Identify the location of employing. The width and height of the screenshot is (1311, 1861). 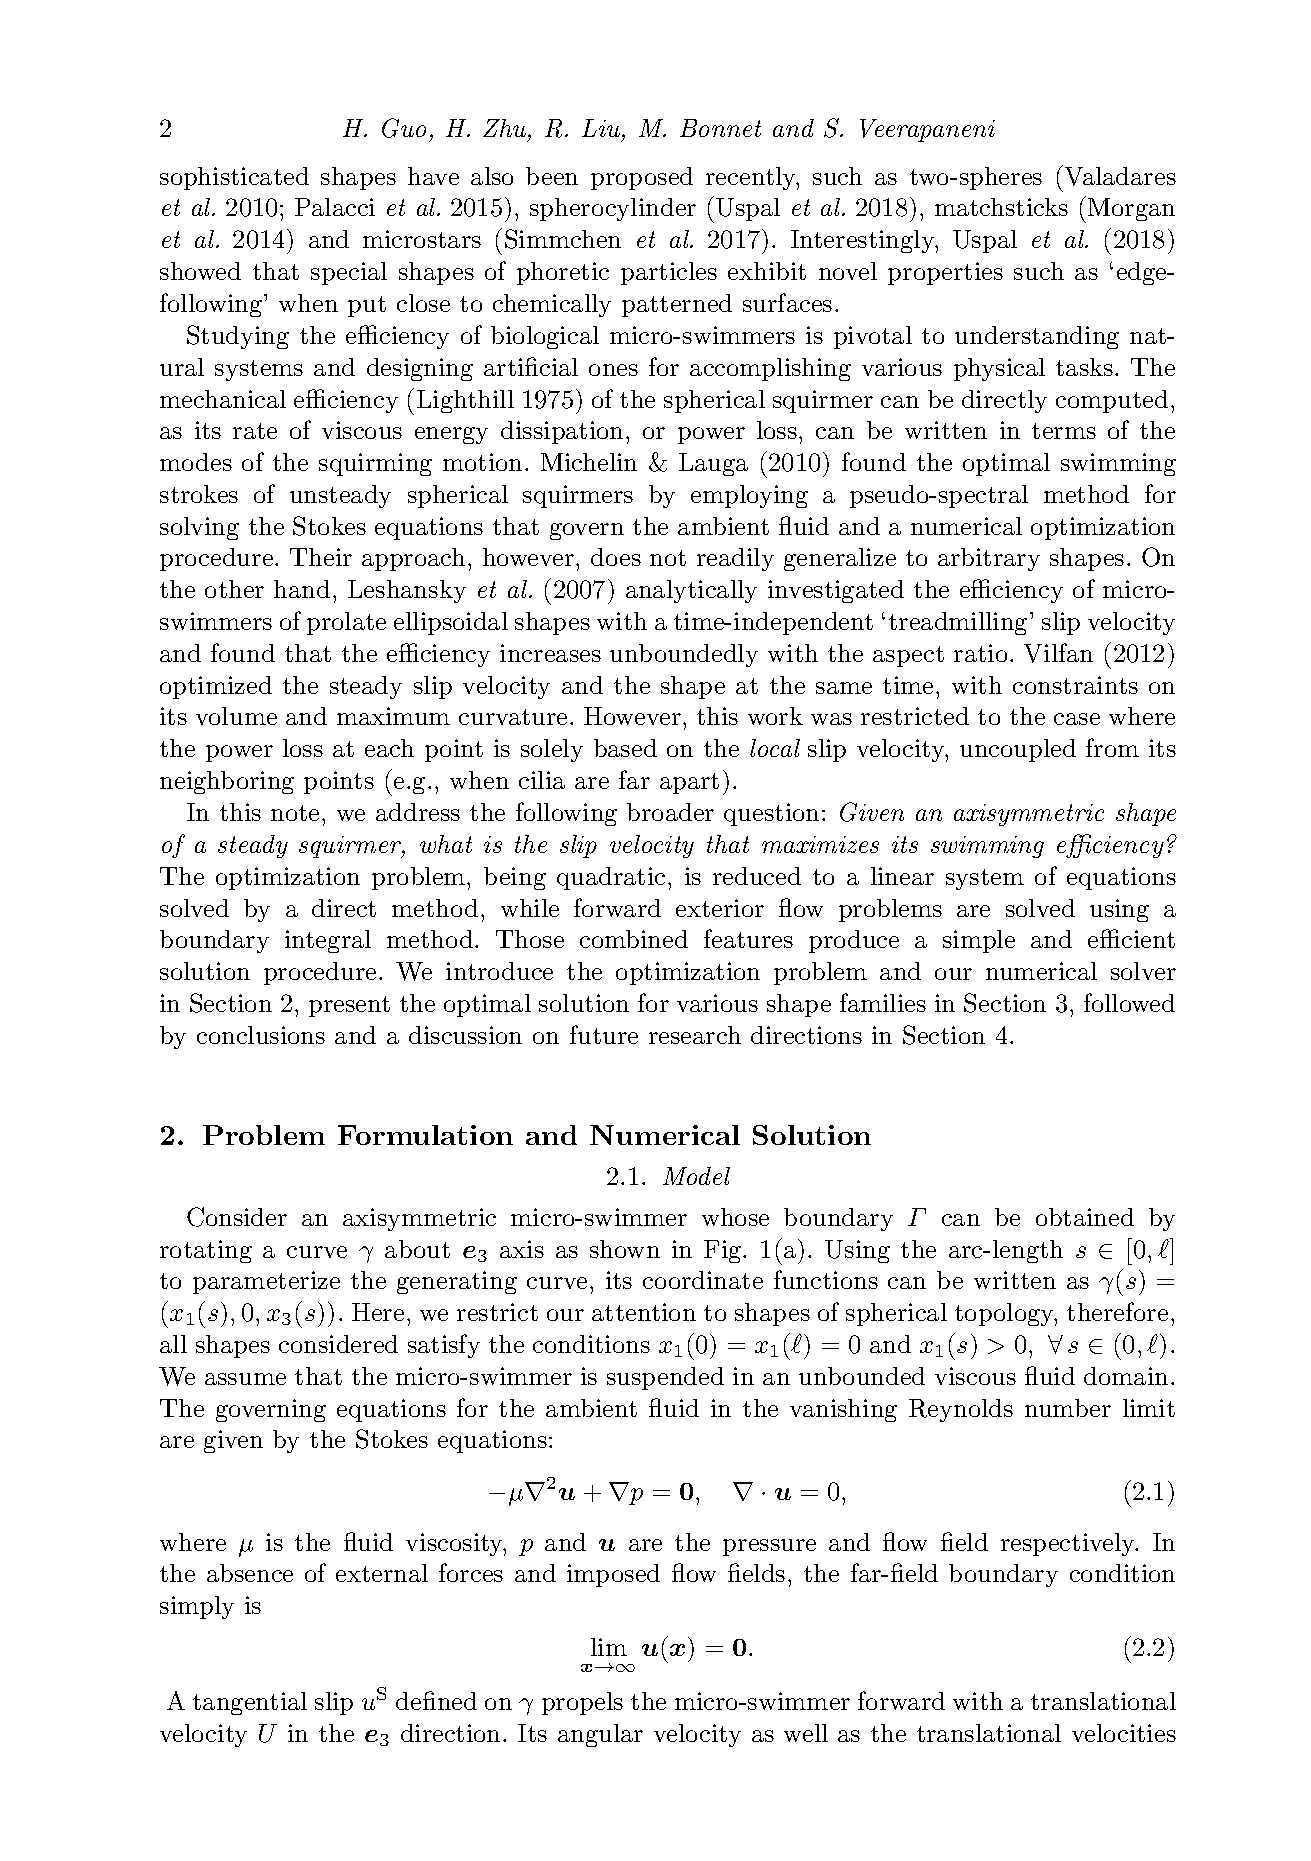
(749, 496).
